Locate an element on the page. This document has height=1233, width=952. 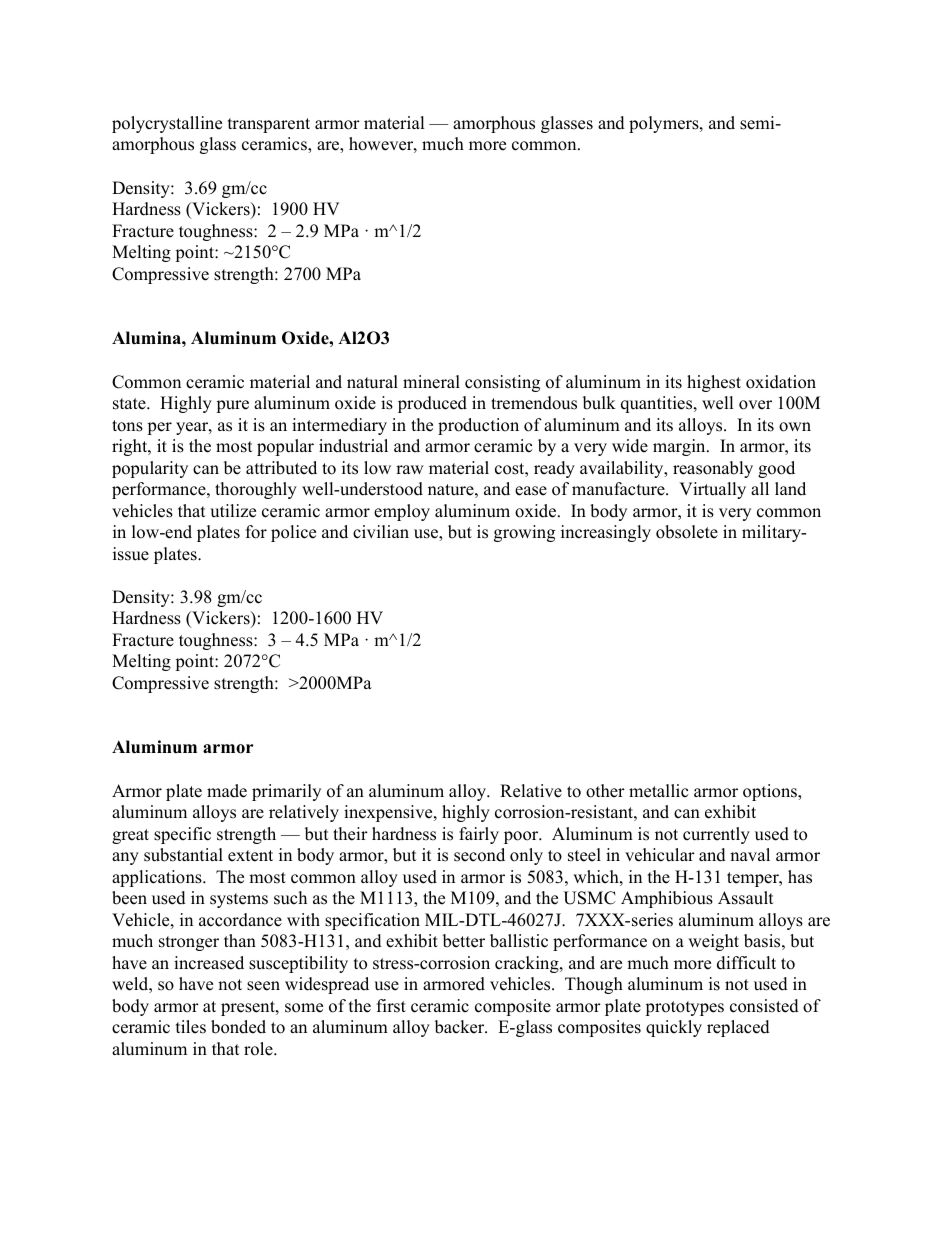
highest is located at coordinates (714, 383).
